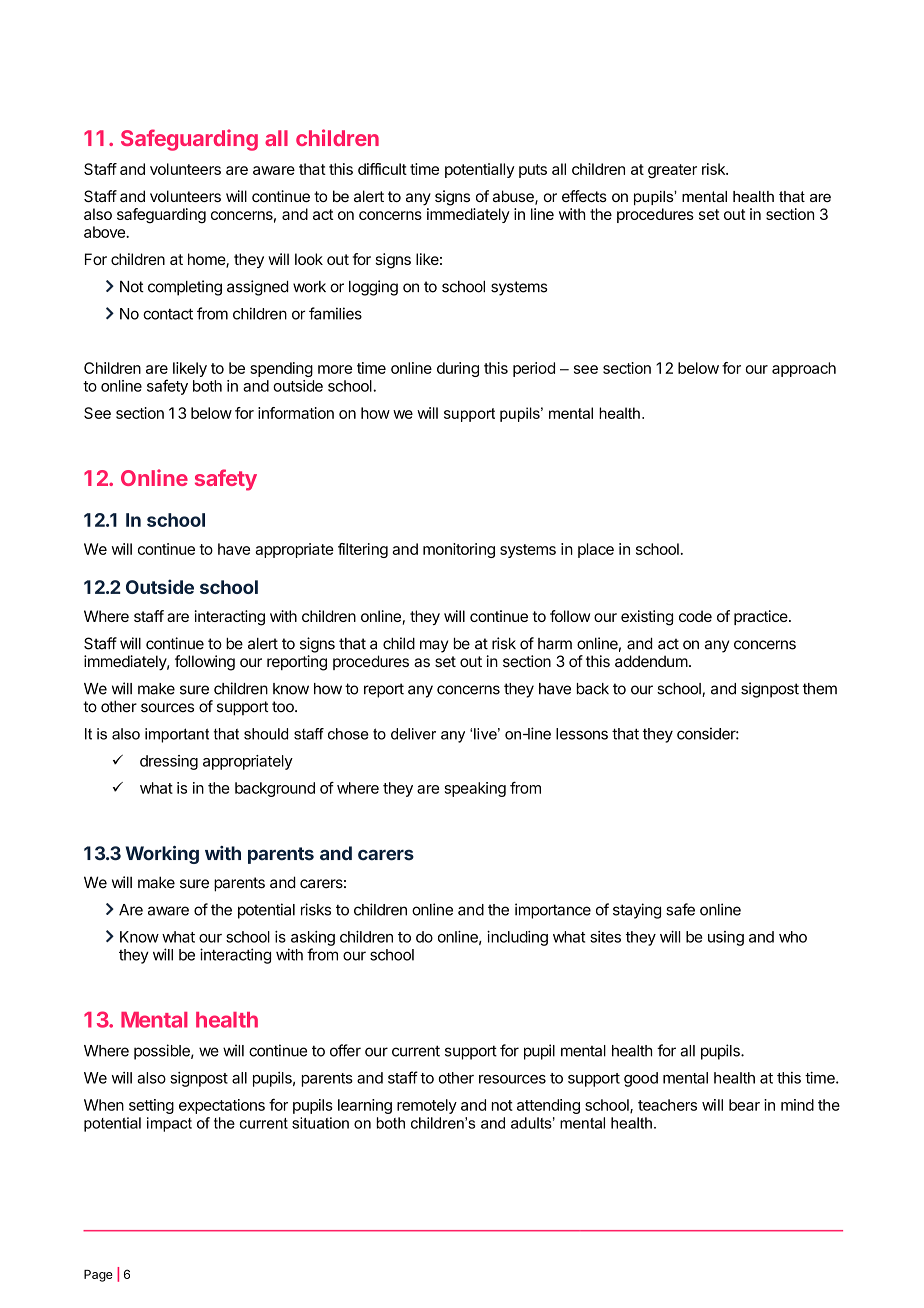 The width and height of the document is (924, 1308). Describe the element at coordinates (517, 938) in the document. I see `including` at that location.
